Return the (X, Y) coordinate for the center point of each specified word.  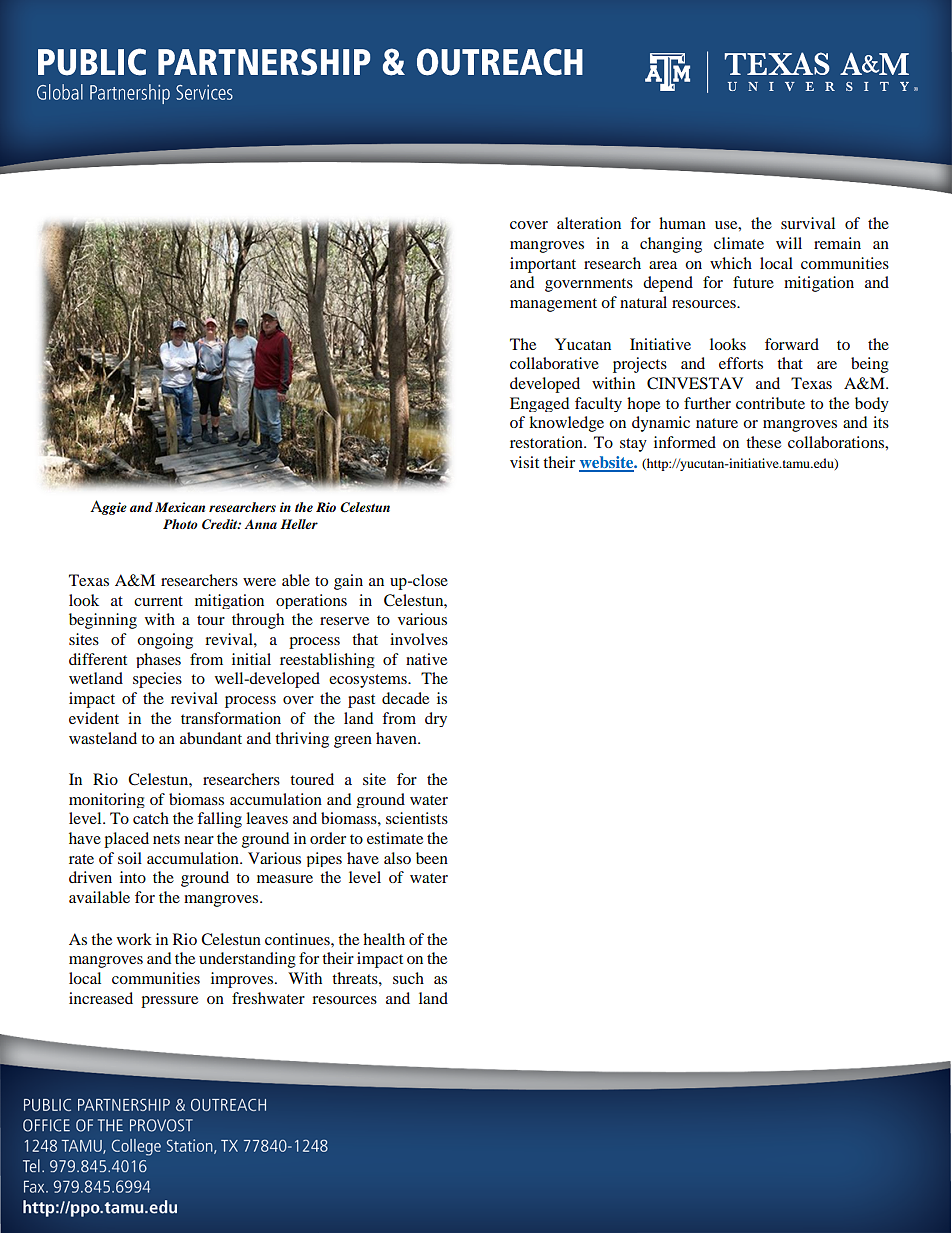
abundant (211, 738)
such (408, 978)
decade (405, 698)
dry (436, 719)
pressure (169, 1002)
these (763, 442)
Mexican (180, 507)
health (384, 939)
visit (524, 462)
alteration (589, 223)
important (543, 265)
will (789, 243)
